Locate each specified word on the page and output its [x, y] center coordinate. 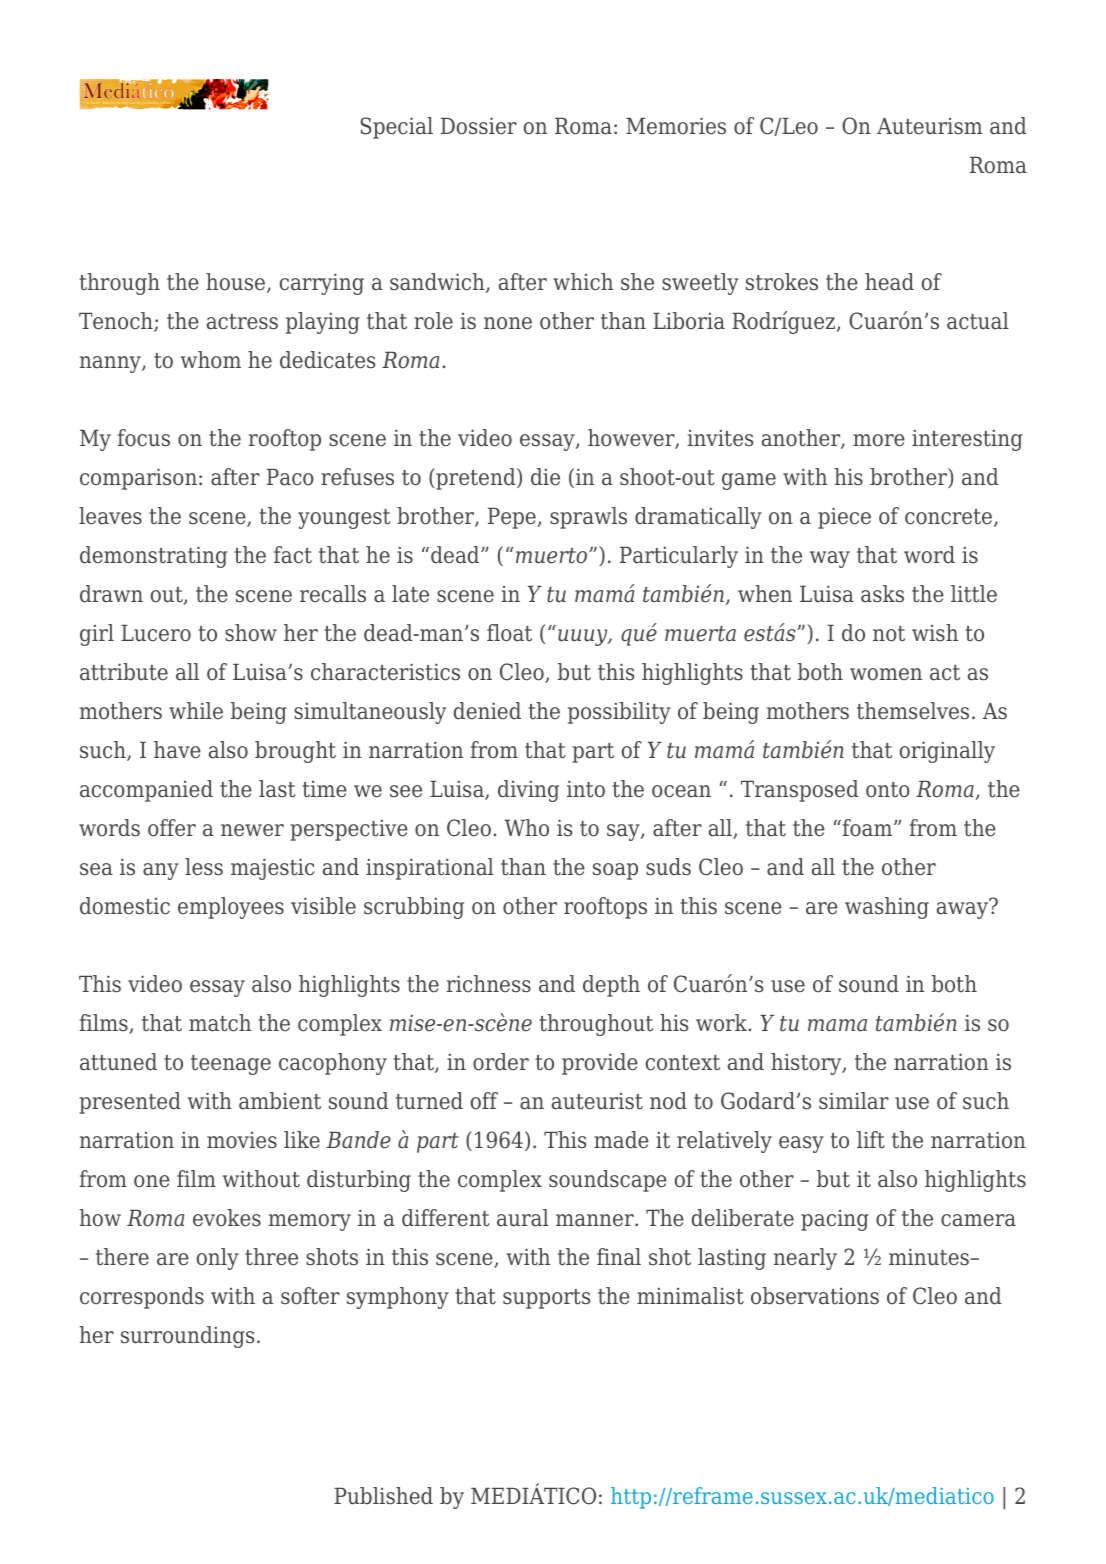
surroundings [187, 1337]
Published [383, 1496]
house [237, 283]
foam [867, 828]
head [889, 282]
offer [172, 828]
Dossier [479, 126]
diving [528, 791]
